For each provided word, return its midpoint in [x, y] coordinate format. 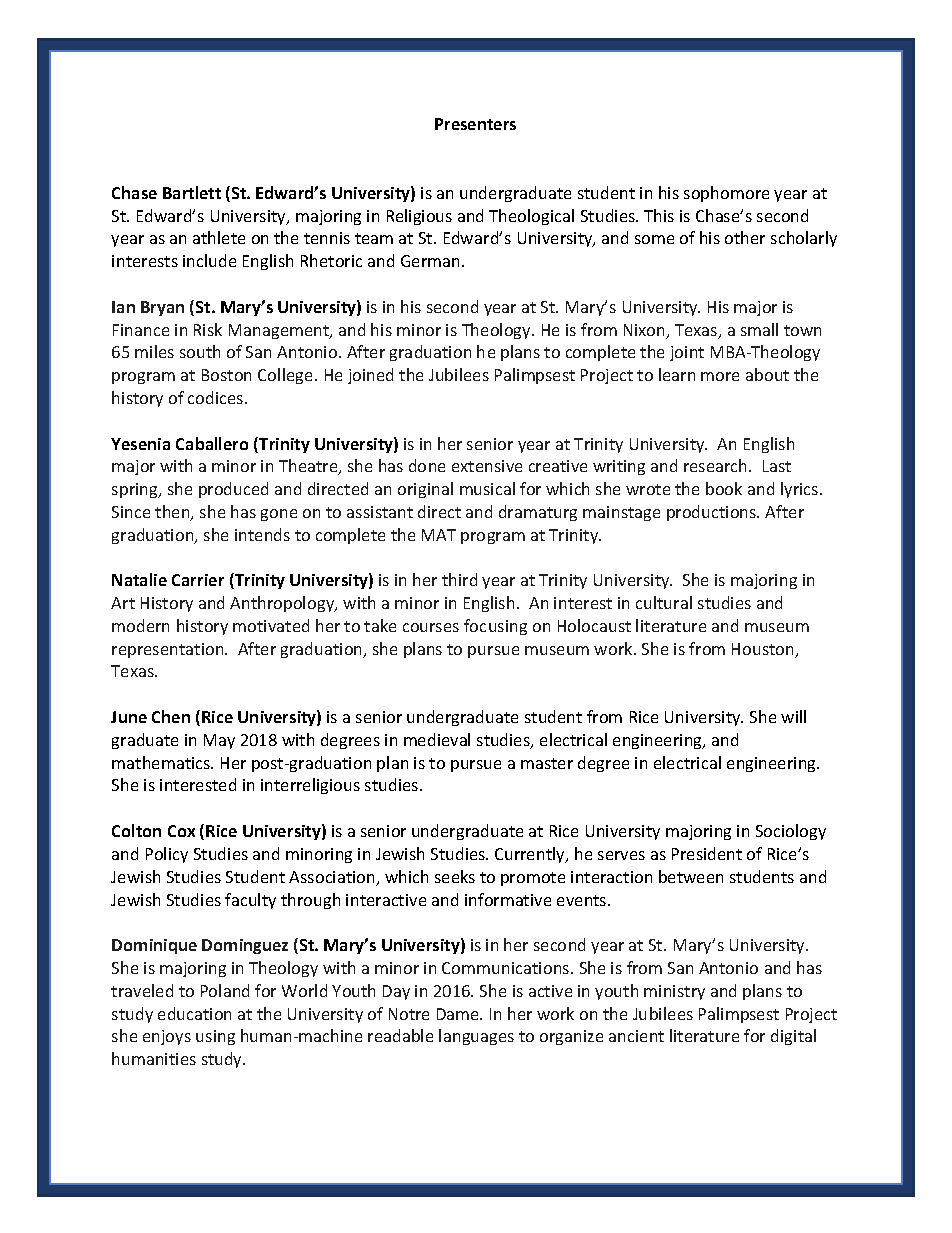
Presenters [475, 124]
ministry [674, 992]
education [194, 1013]
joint [687, 353]
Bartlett [192, 192]
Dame [459, 1014]
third [459, 579]
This [659, 215]
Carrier [198, 580]
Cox [181, 831]
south [200, 351]
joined [370, 376]
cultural [664, 602]
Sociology [791, 832]
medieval [437, 739]
